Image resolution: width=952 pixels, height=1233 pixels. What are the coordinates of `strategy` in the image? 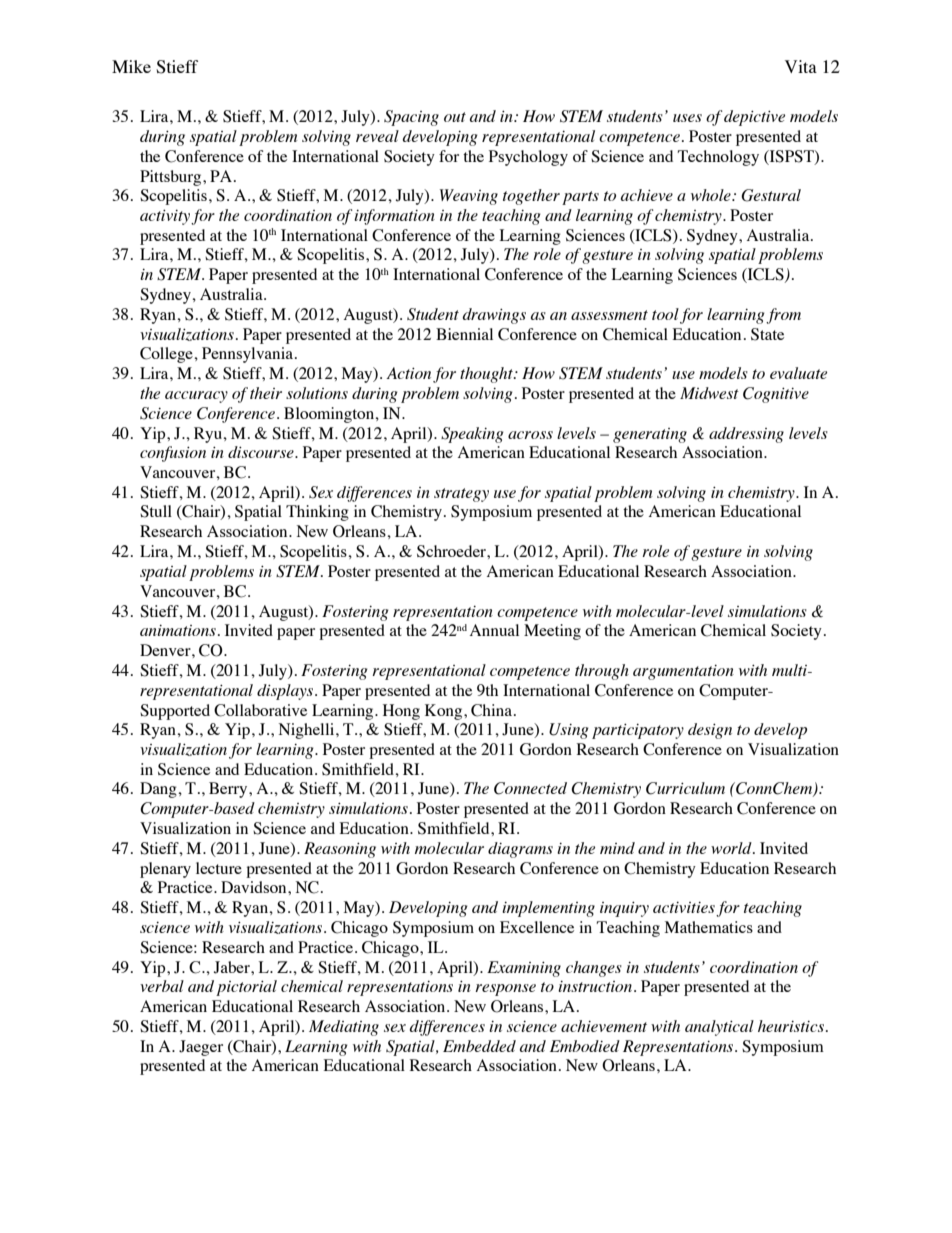 It's located at (461, 495).
